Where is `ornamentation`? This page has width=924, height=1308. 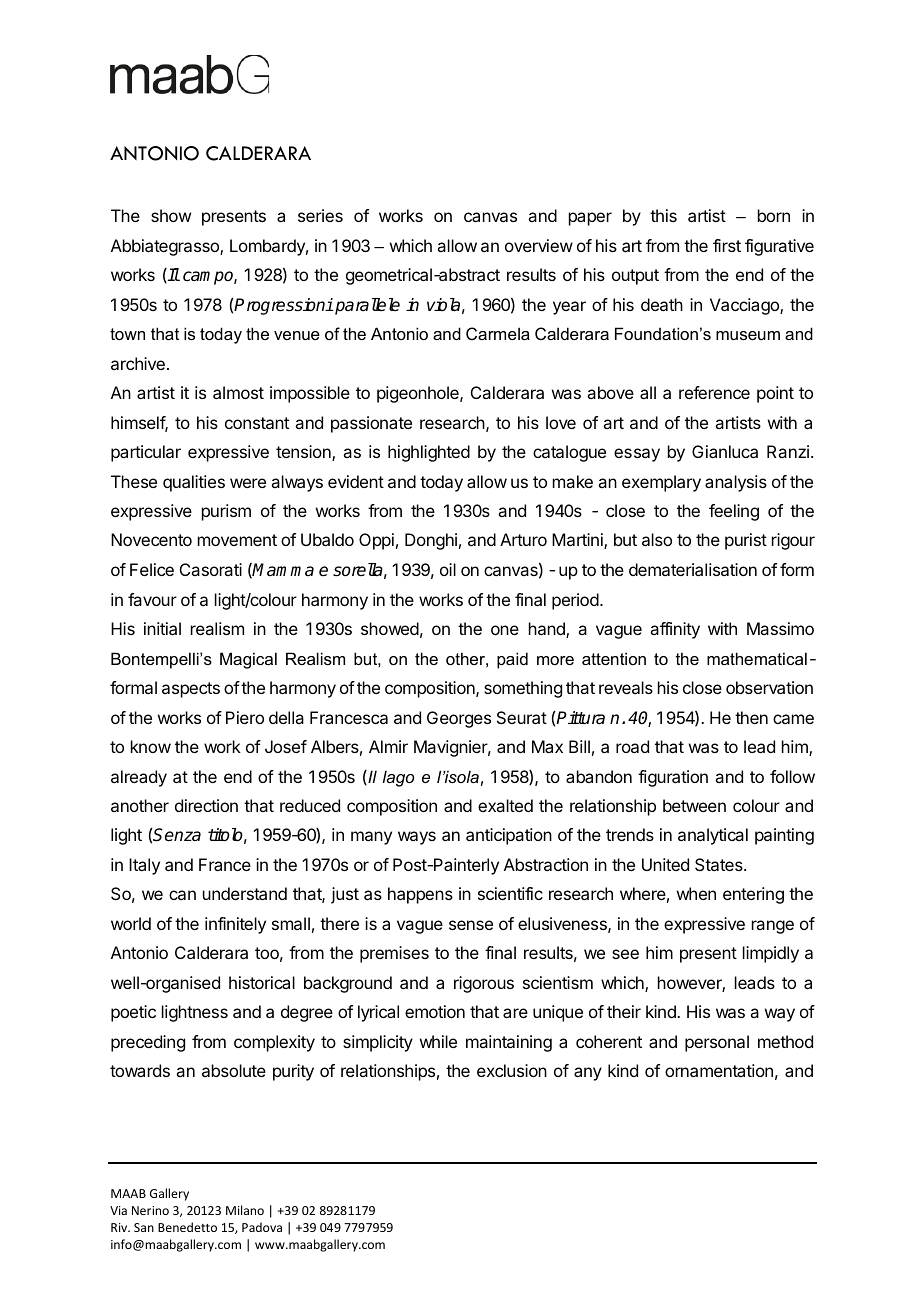 ornamentation is located at coordinates (719, 1070).
